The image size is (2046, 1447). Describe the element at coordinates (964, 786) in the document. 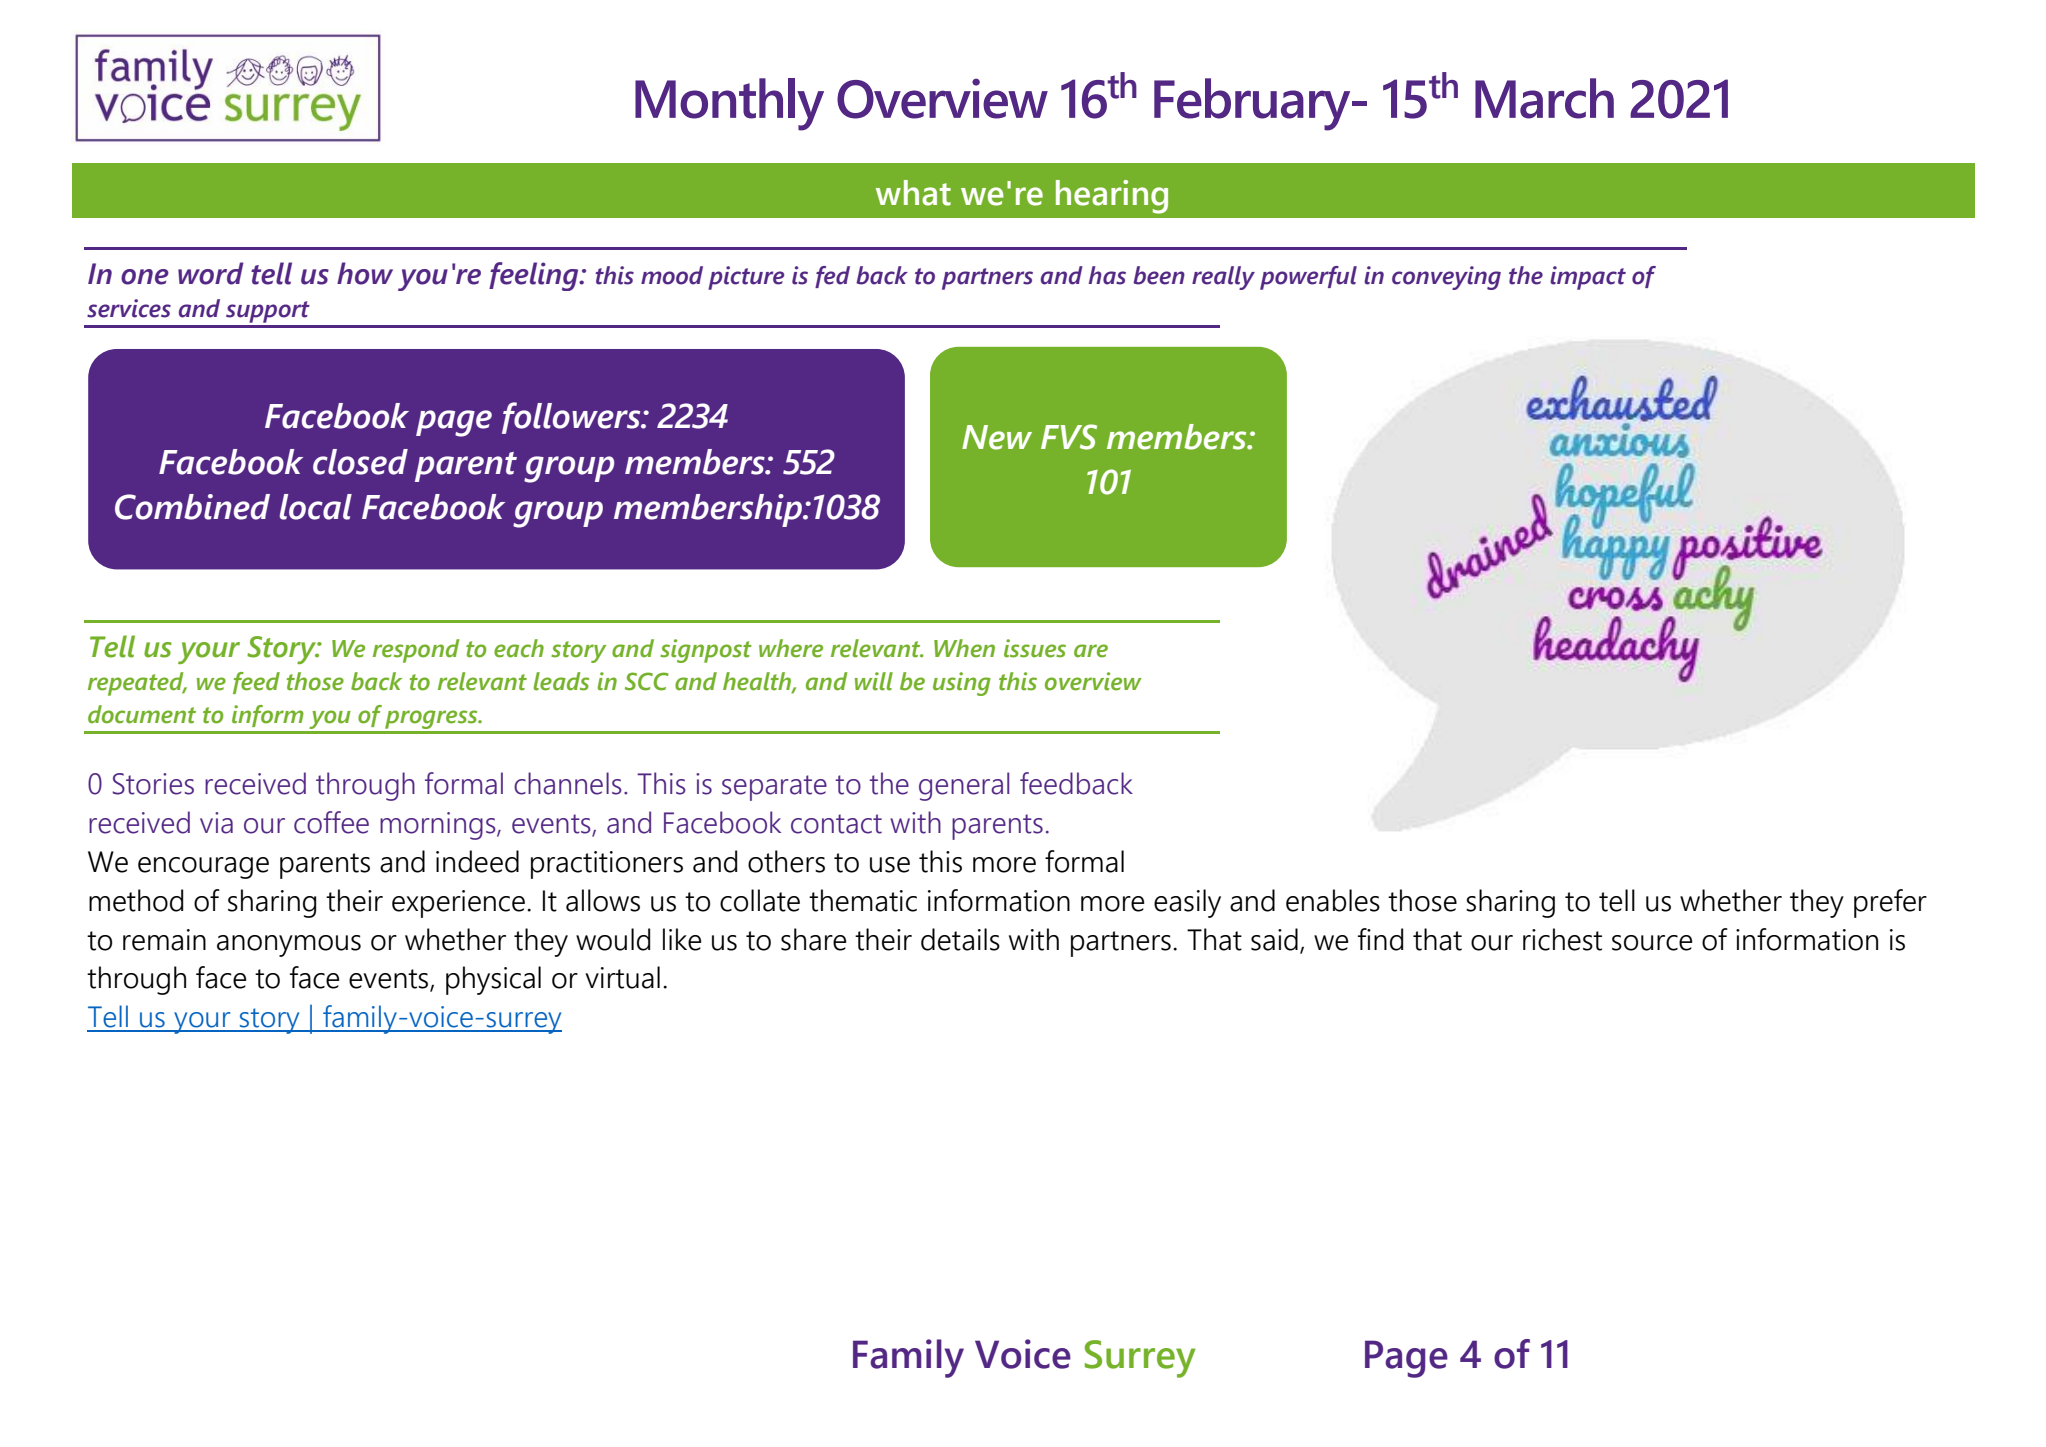

I see `general` at that location.
